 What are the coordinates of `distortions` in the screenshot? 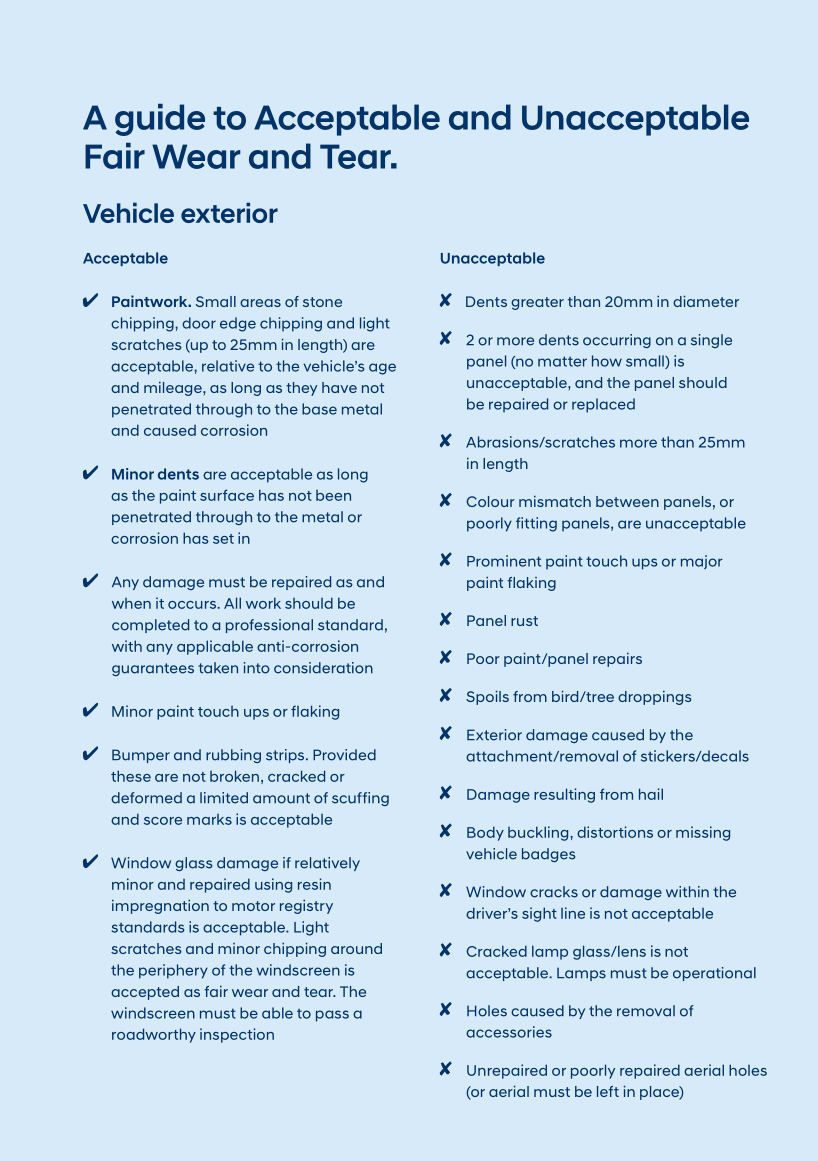 It's located at (615, 832).
